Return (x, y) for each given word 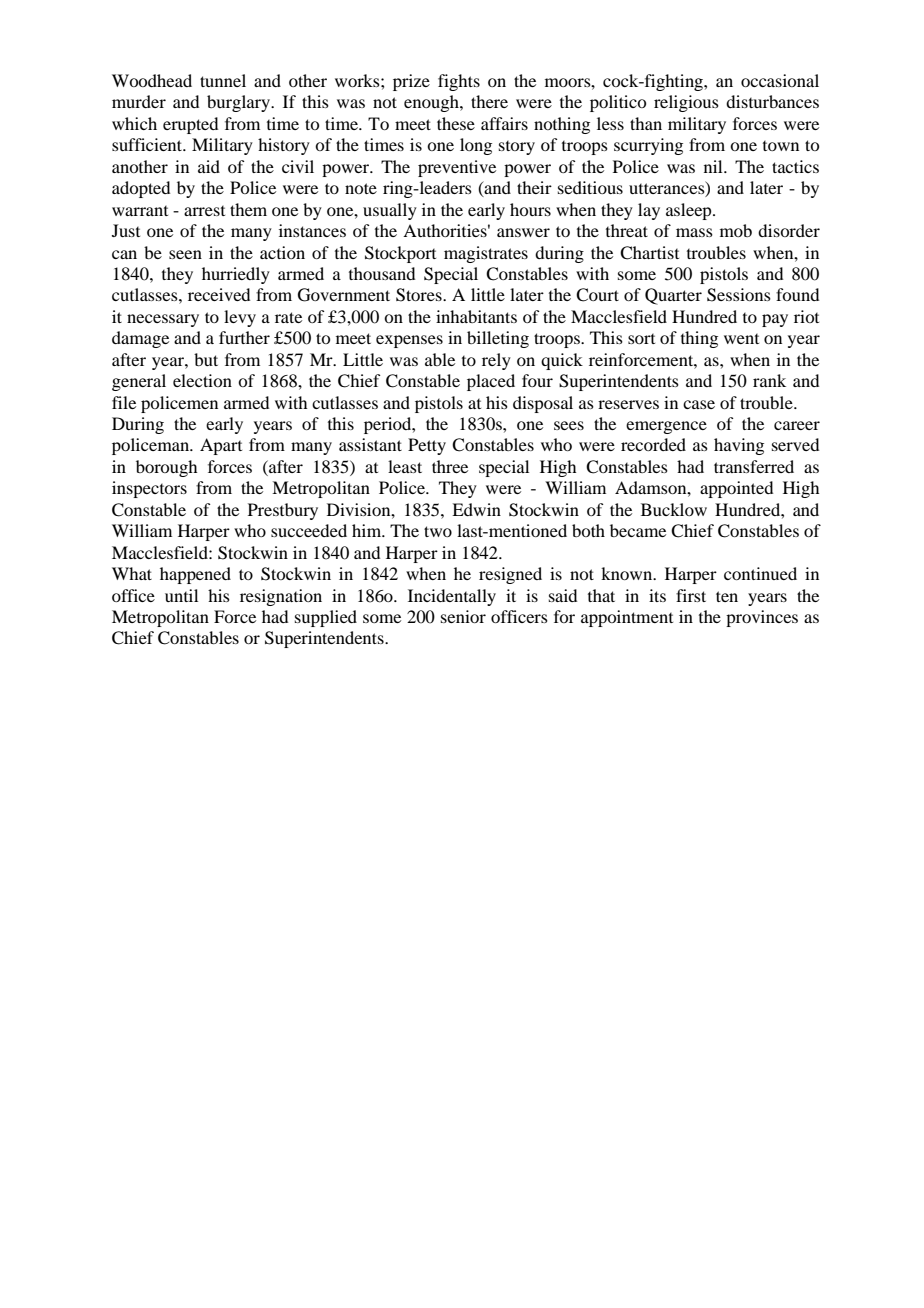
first (691, 595)
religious (686, 103)
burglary (239, 103)
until (181, 595)
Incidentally (452, 597)
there (489, 101)
